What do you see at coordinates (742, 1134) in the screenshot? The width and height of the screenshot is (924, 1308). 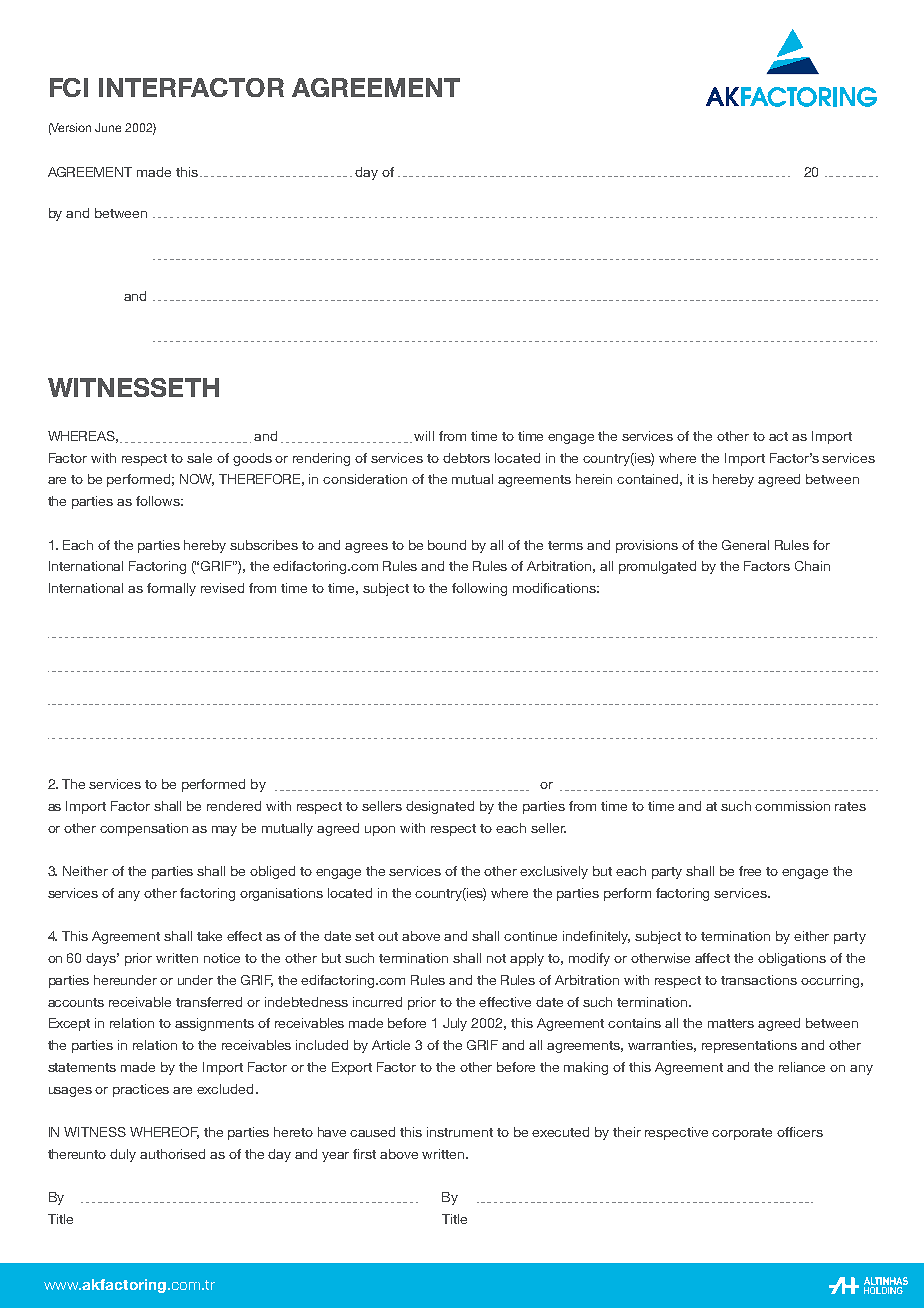 I see `corporate` at bounding box center [742, 1134].
